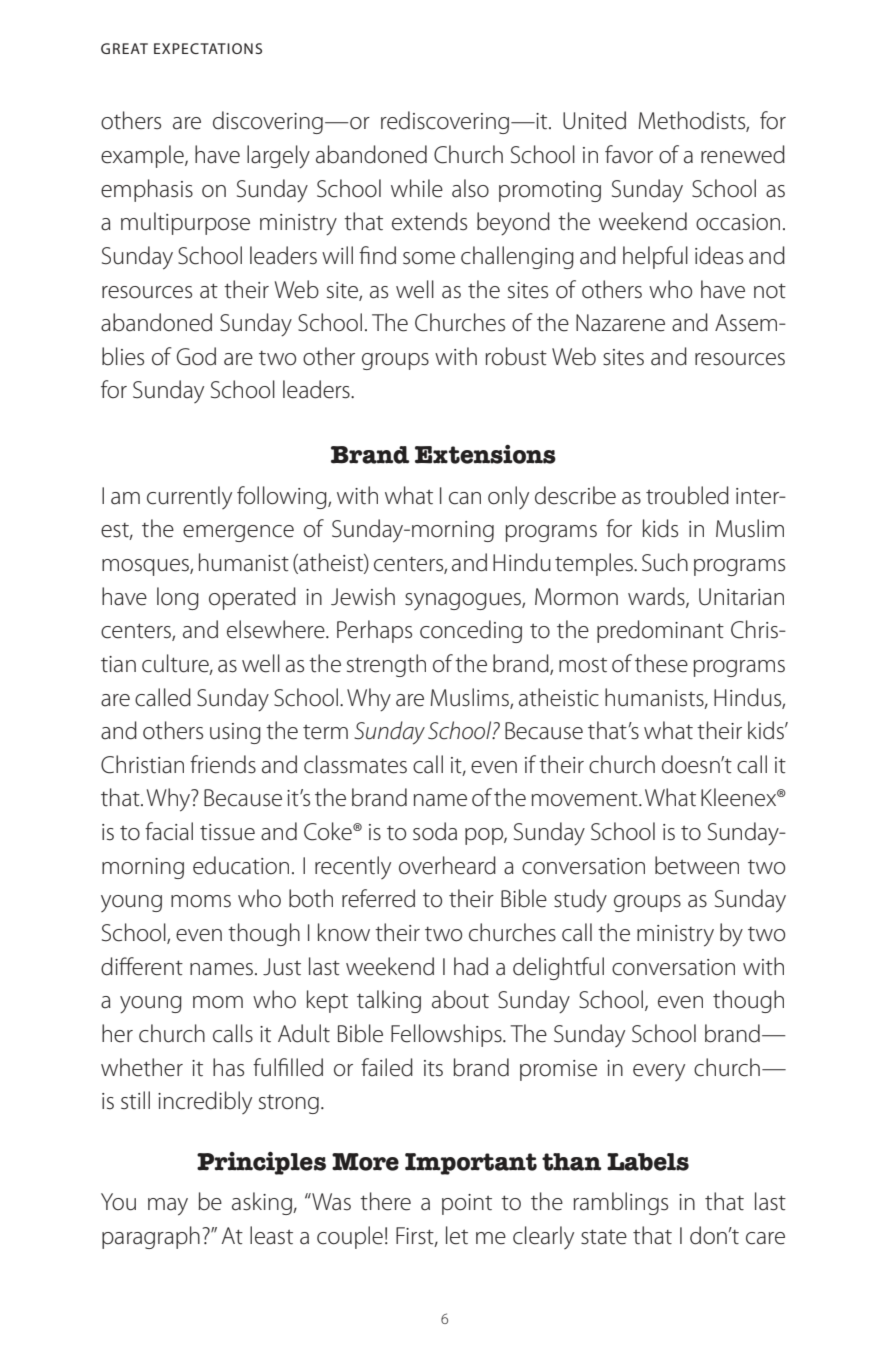 The image size is (887, 1372). I want to click on renewed, so click(743, 154).
